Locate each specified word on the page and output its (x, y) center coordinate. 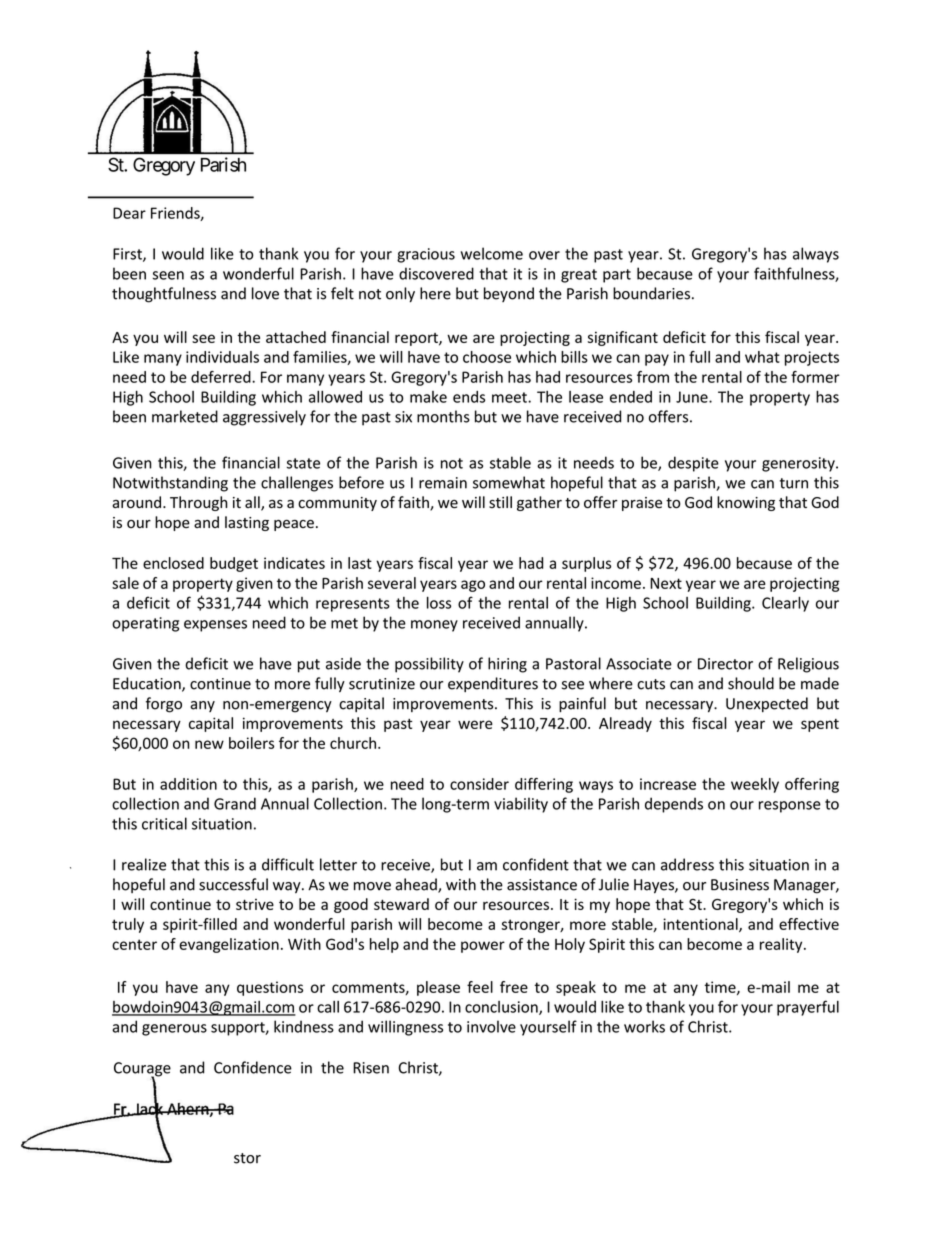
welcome (492, 253)
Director (725, 664)
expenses (215, 626)
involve (491, 1026)
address (687, 864)
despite (693, 464)
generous (174, 1030)
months (443, 416)
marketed (185, 416)
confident (536, 864)
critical (164, 823)
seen (168, 275)
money (434, 626)
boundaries (651, 293)
